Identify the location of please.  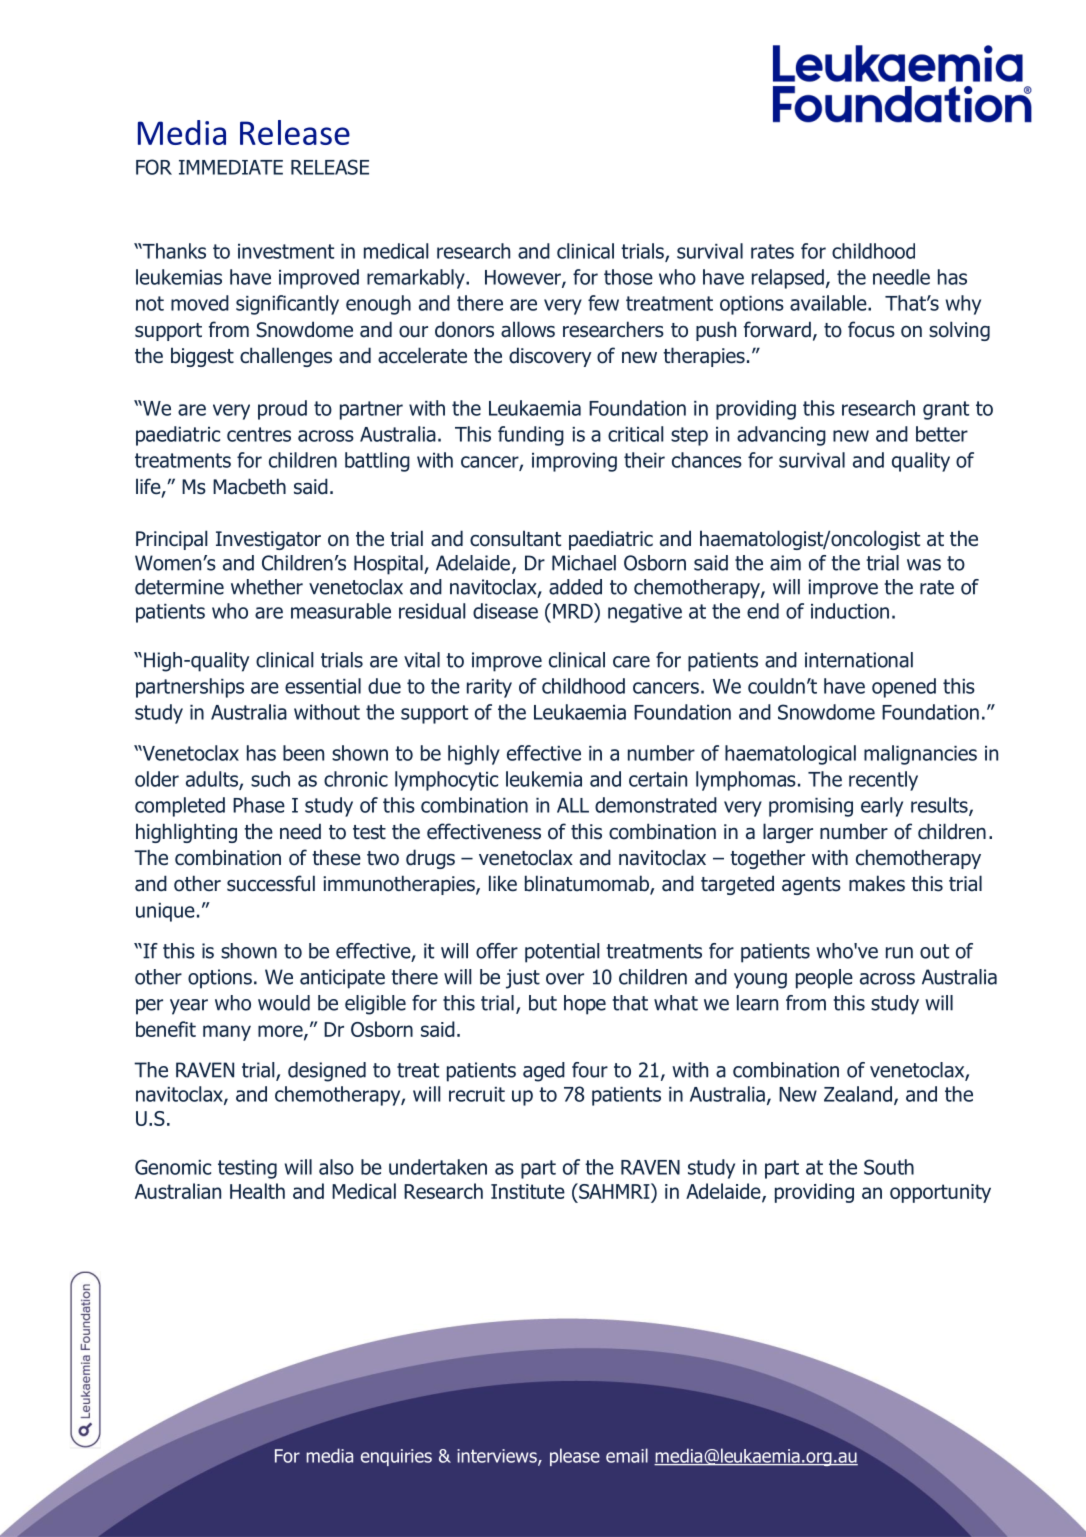
(575, 1457).
